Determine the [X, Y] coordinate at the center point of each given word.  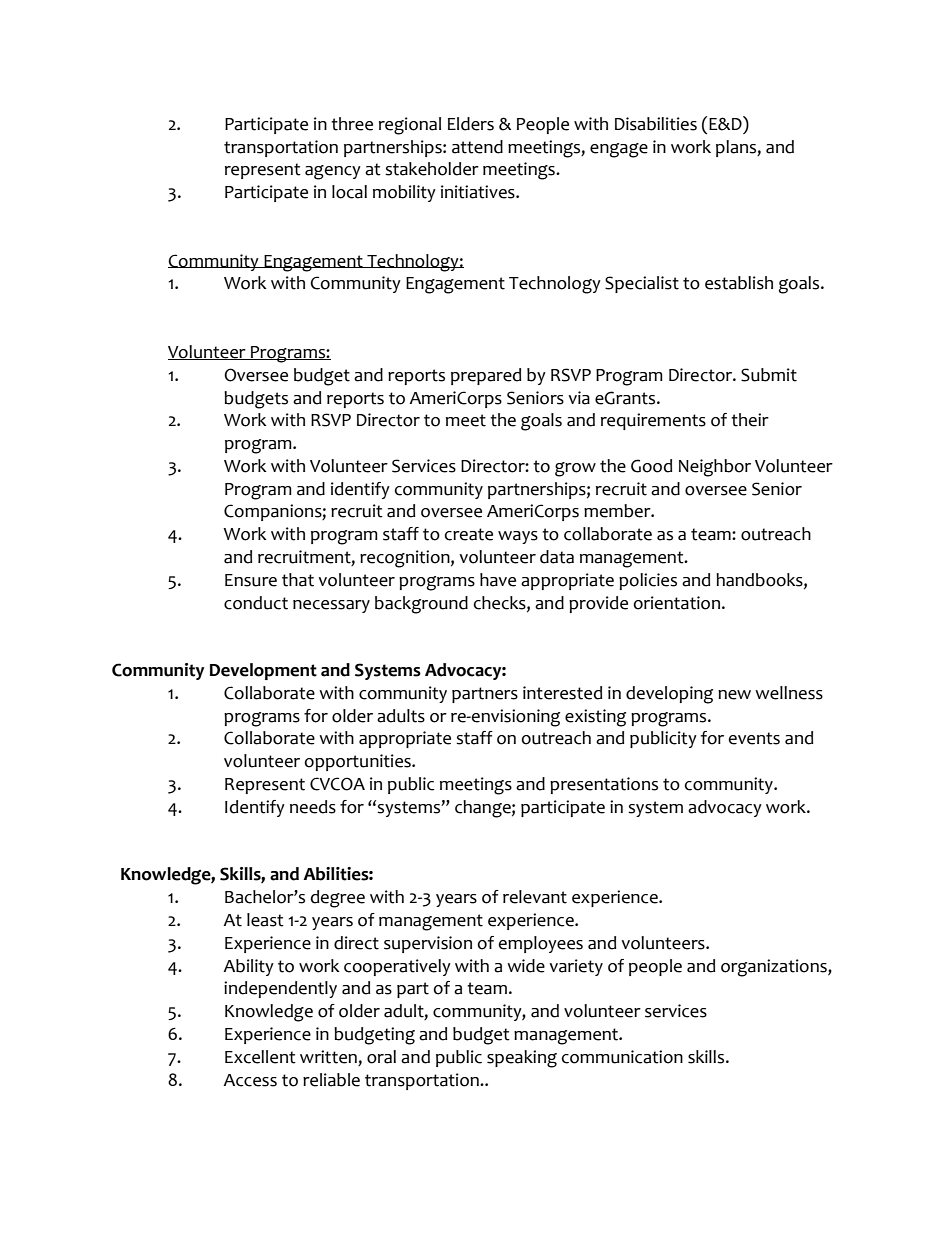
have [498, 580]
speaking [522, 1059]
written [329, 1058]
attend [477, 147]
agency [333, 172]
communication [622, 1057]
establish [739, 283]
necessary [331, 606]
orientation [677, 603]
